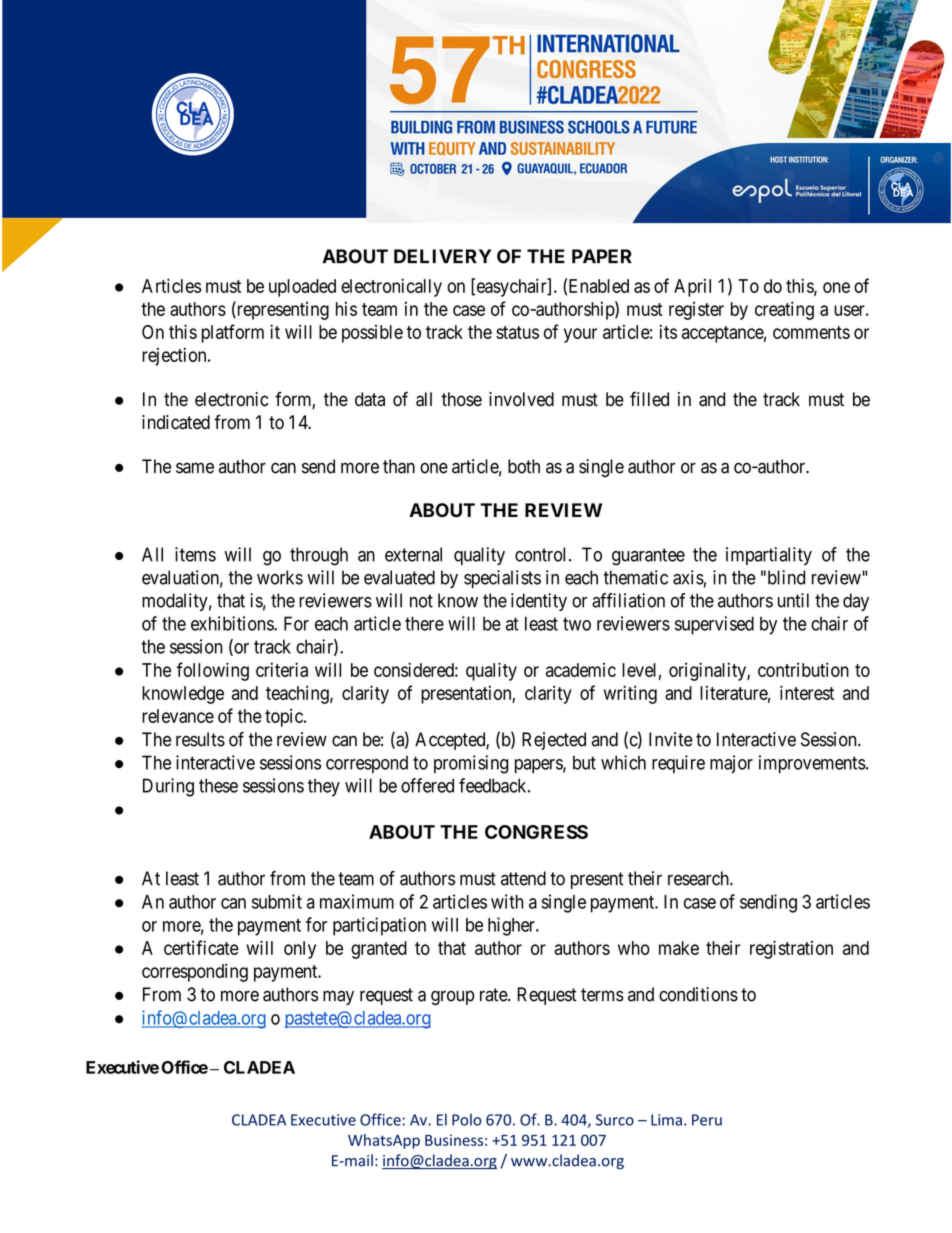  I want to click on impartiality, so click(769, 556).
